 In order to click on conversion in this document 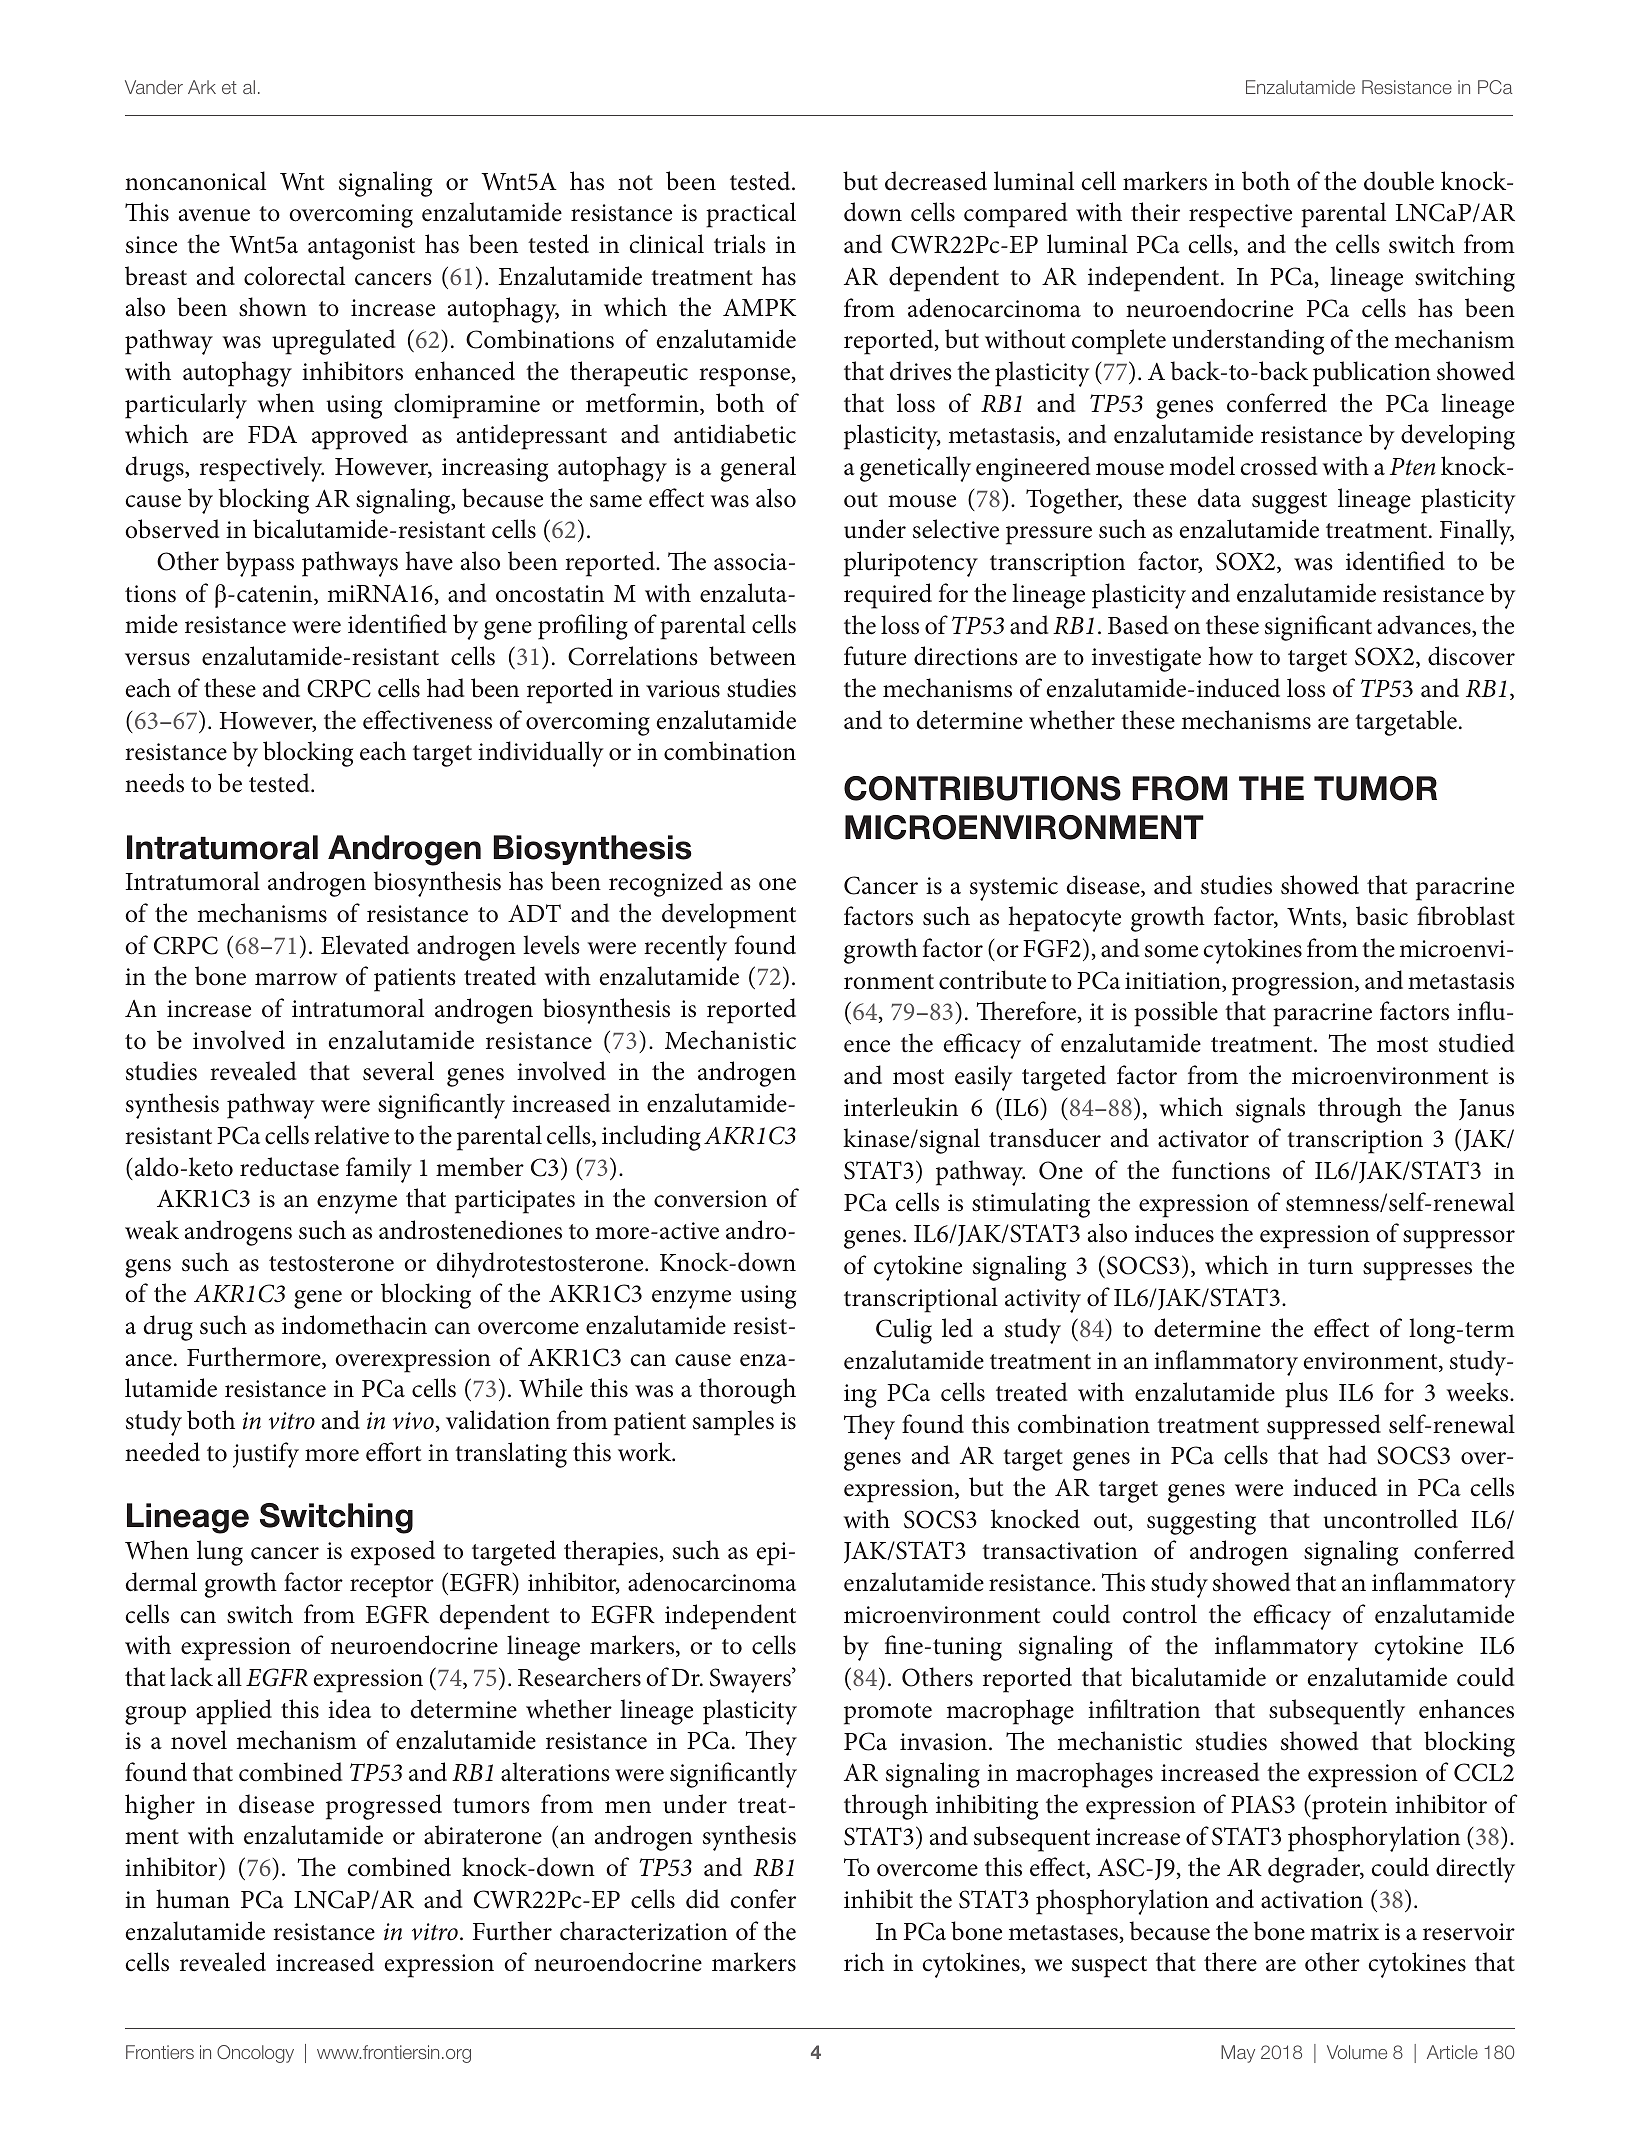, I will do `click(710, 1199)`.
